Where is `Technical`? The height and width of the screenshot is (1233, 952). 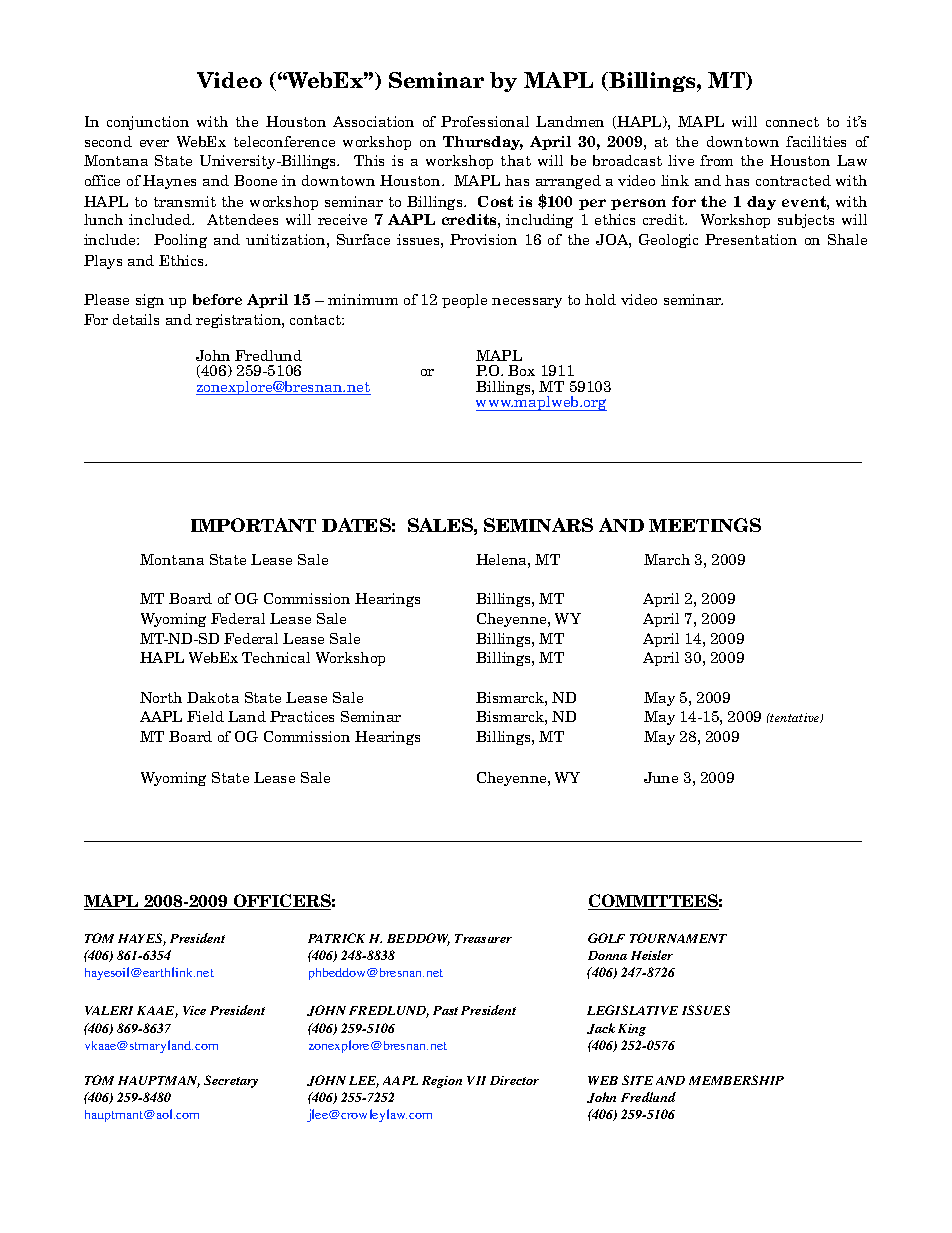 Technical is located at coordinates (276, 657).
